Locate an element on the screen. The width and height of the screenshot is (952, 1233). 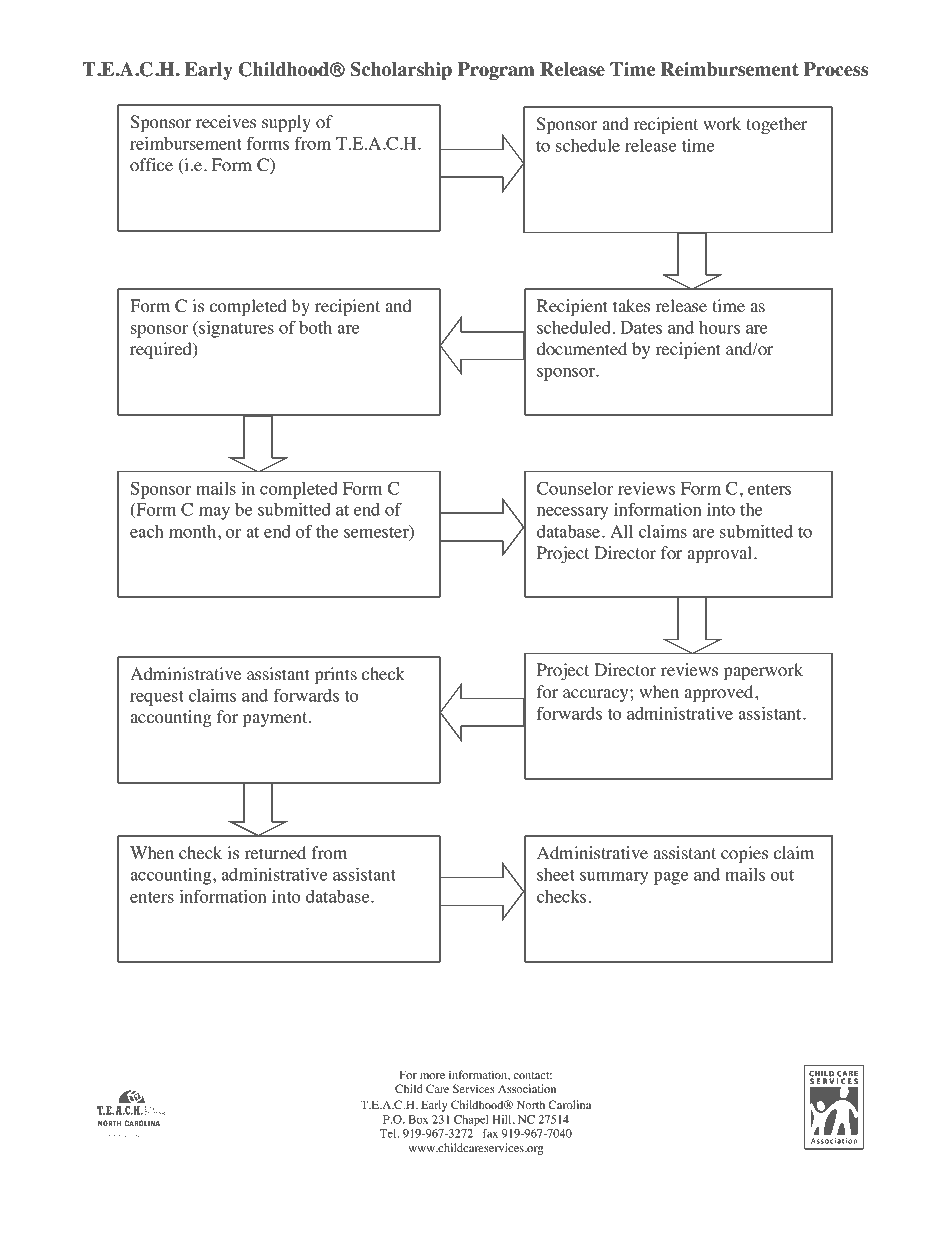
month is located at coordinates (194, 531).
